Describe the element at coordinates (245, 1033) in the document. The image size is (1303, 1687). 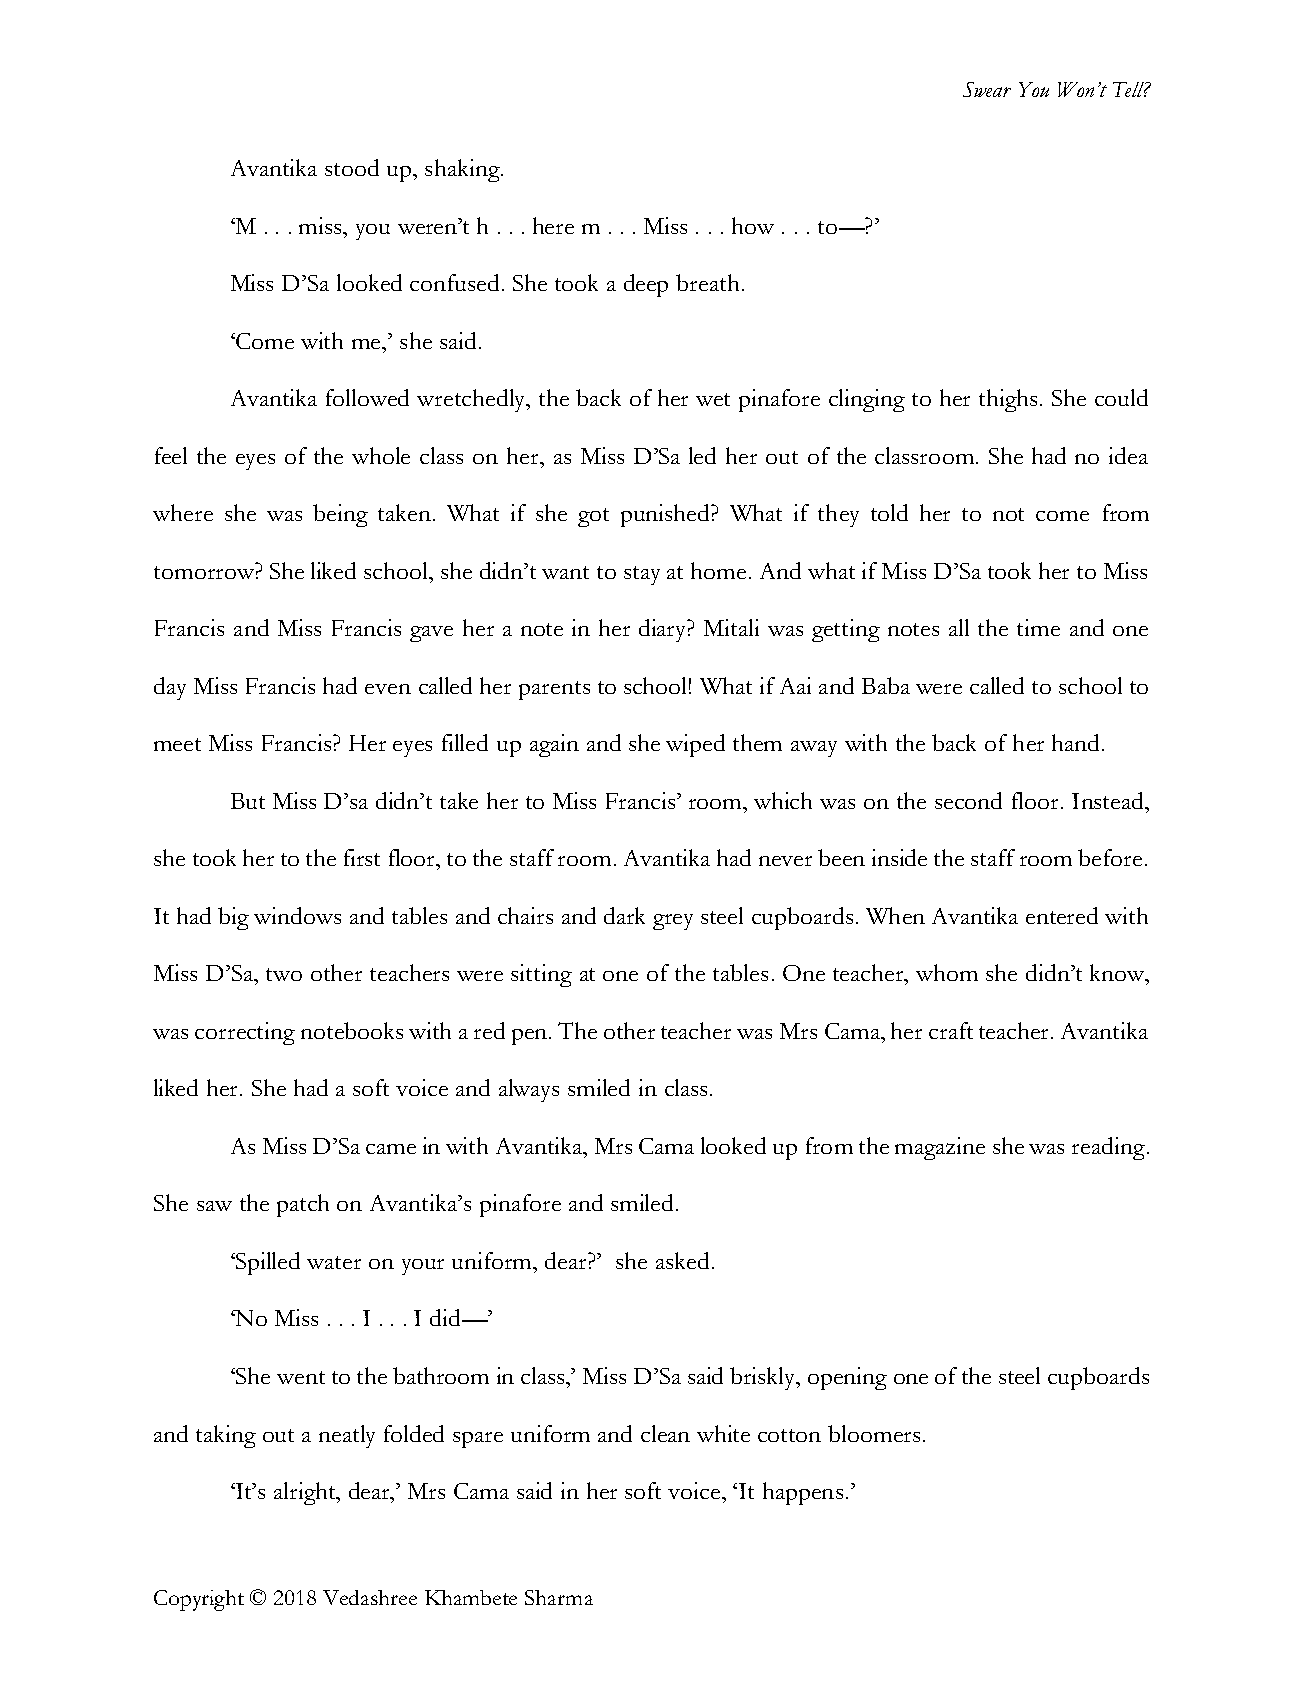
I see `correcting` at that location.
